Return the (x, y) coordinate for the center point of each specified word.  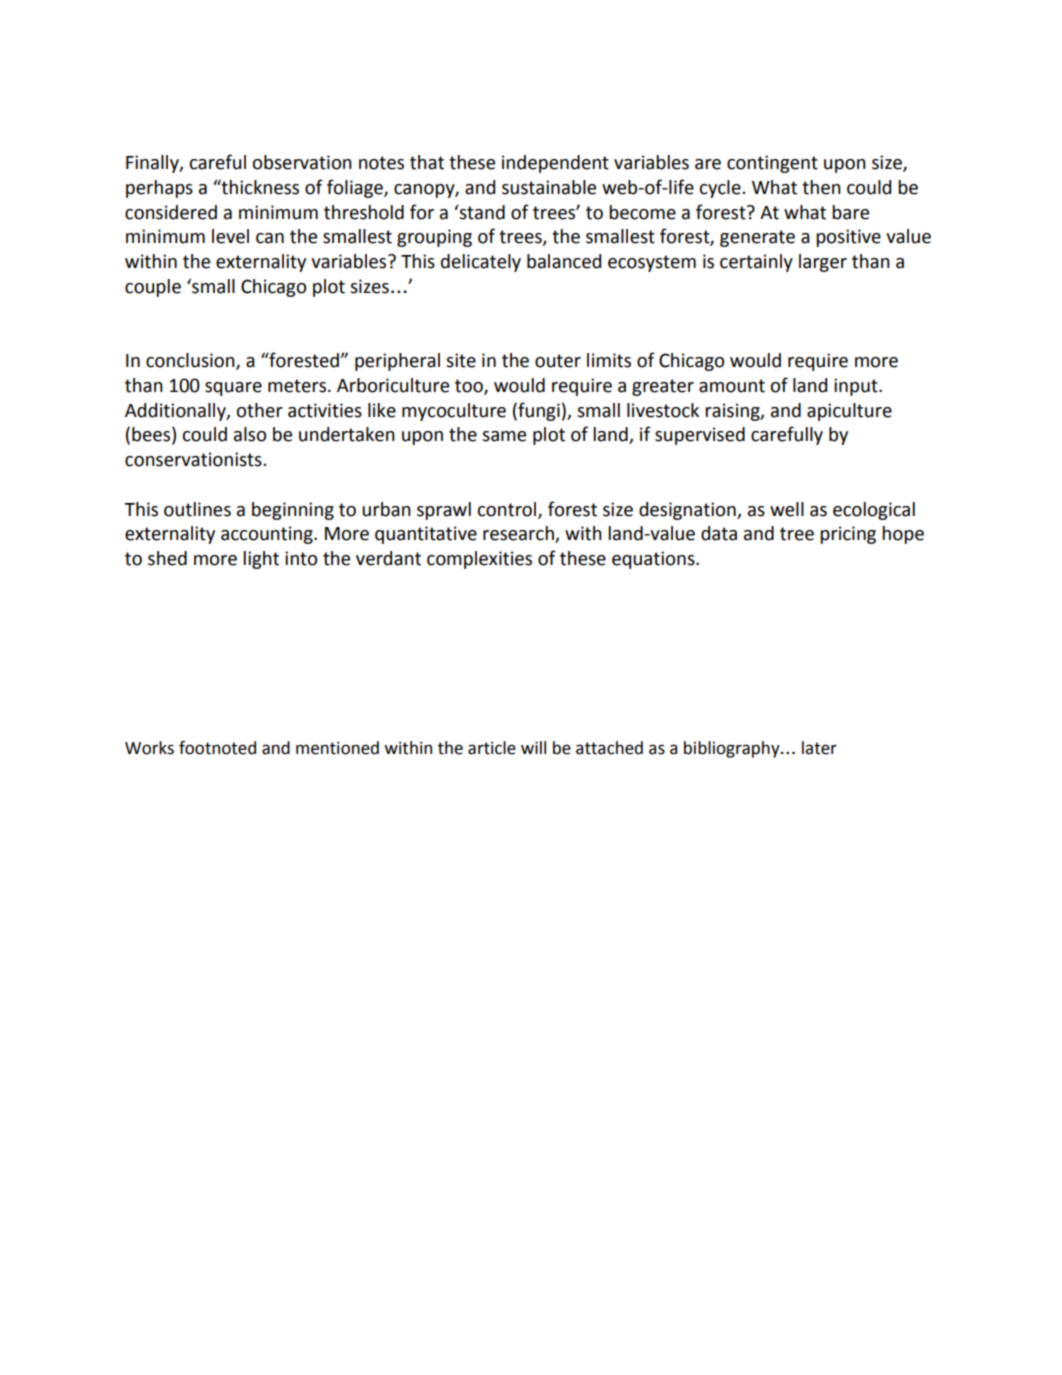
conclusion (191, 361)
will (533, 747)
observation (302, 162)
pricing (848, 535)
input (857, 387)
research (519, 534)
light (261, 560)
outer (558, 361)
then (821, 187)
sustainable (549, 187)
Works (149, 748)
